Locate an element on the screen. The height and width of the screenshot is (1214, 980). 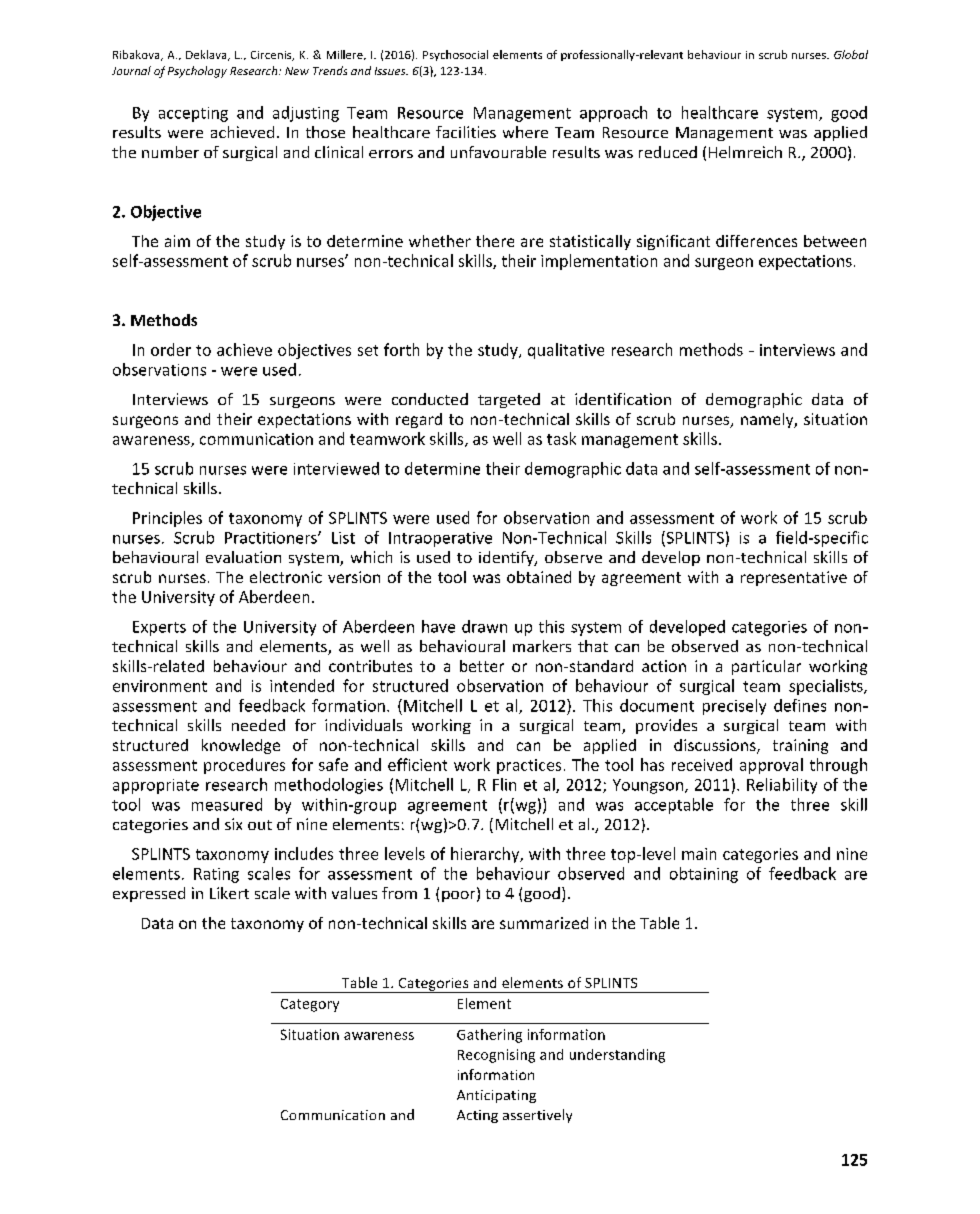
evaluation is located at coordinates (243, 557).
